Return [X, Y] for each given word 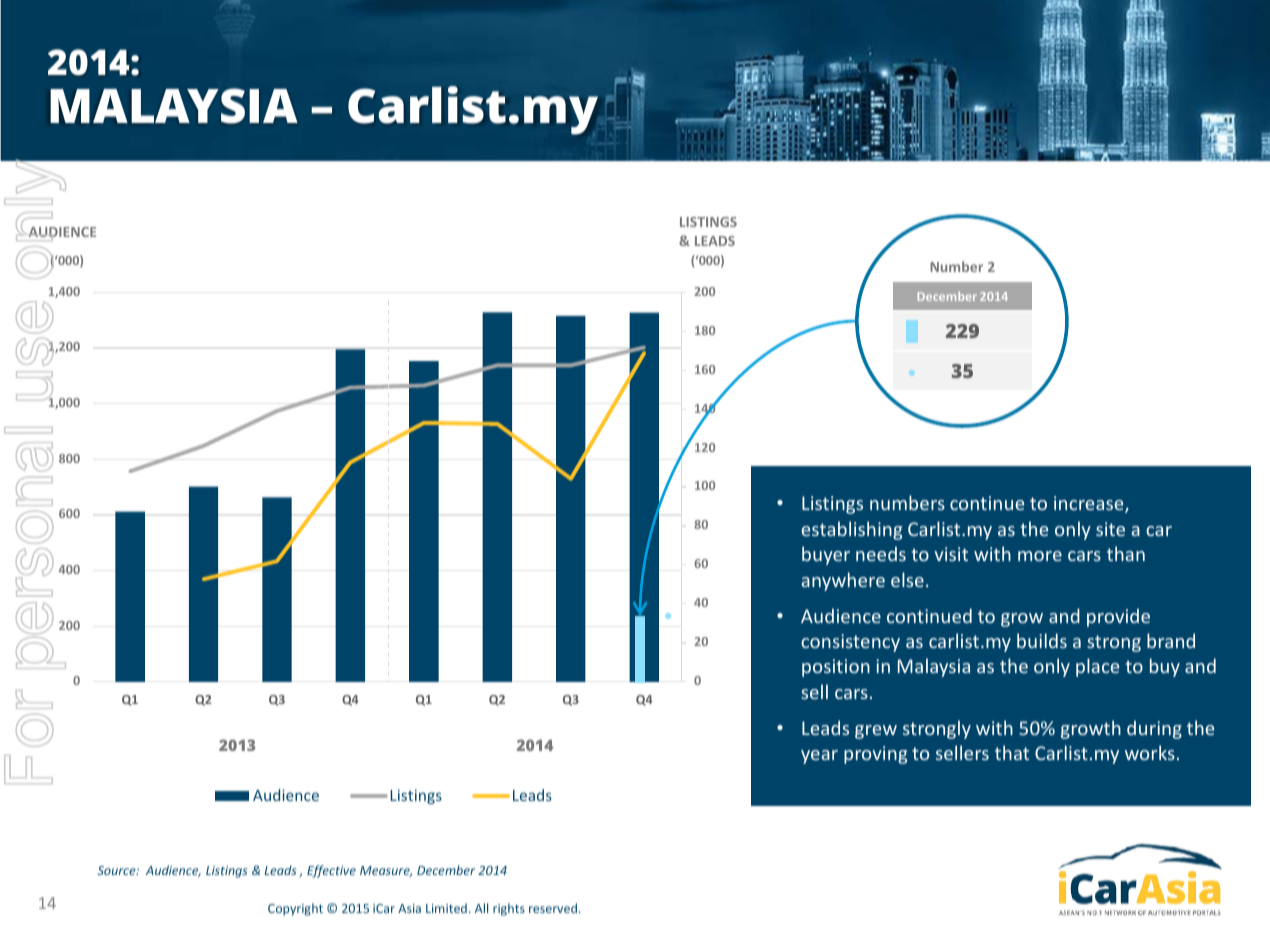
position [836, 668]
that [1012, 752]
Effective [331, 871]
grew [876, 732]
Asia [409, 908]
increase [1090, 504]
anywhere [843, 581]
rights [509, 909]
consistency [850, 643]
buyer [826, 555]
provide [1118, 617]
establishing [851, 530]
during [1154, 729]
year [819, 757]
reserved [553, 908]
